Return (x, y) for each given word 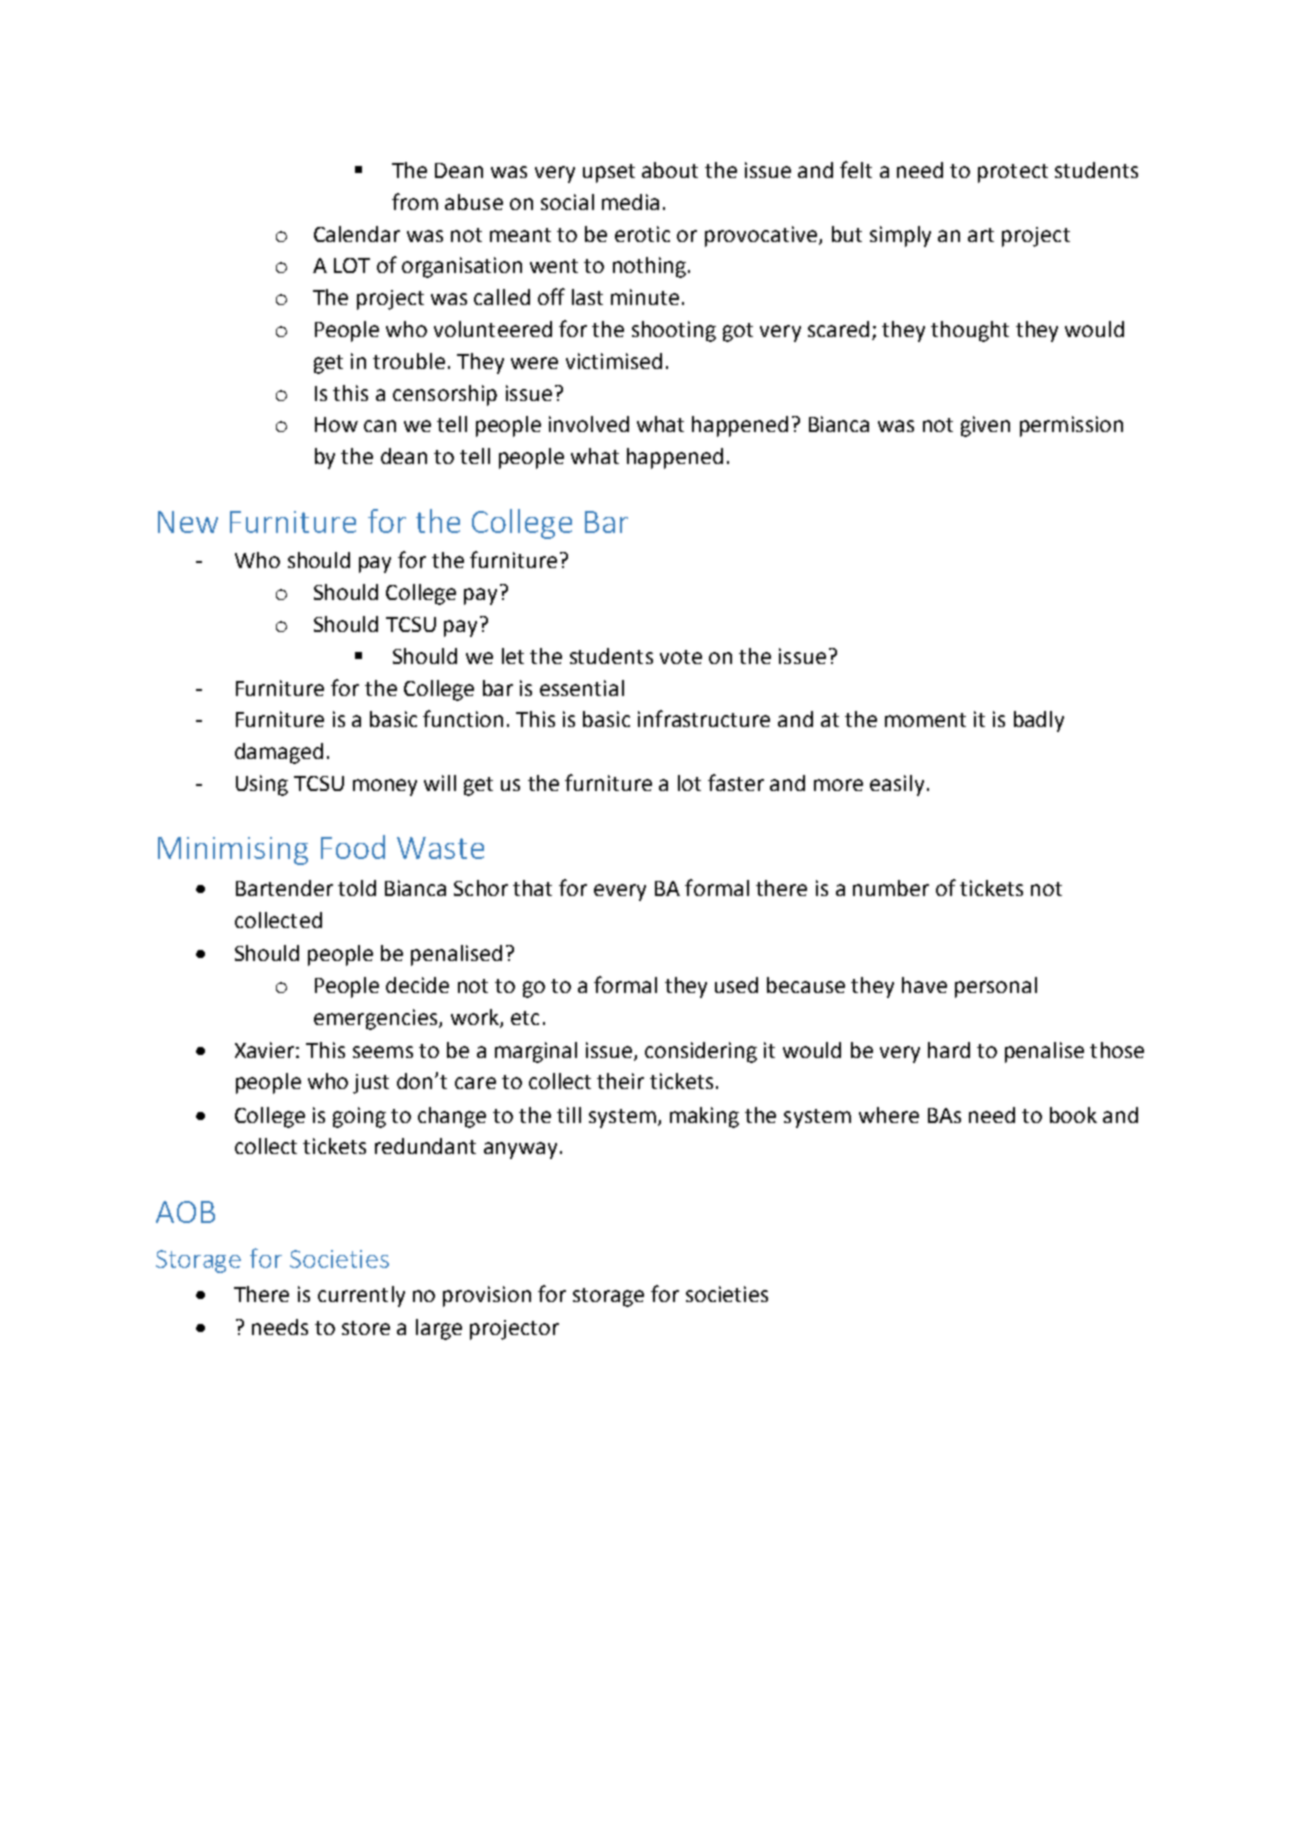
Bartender (284, 888)
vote (681, 657)
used (736, 985)
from (415, 201)
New (188, 522)
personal (996, 987)
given (985, 426)
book (1073, 1115)
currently (361, 1296)
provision (487, 1296)
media (630, 202)
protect (1013, 173)
